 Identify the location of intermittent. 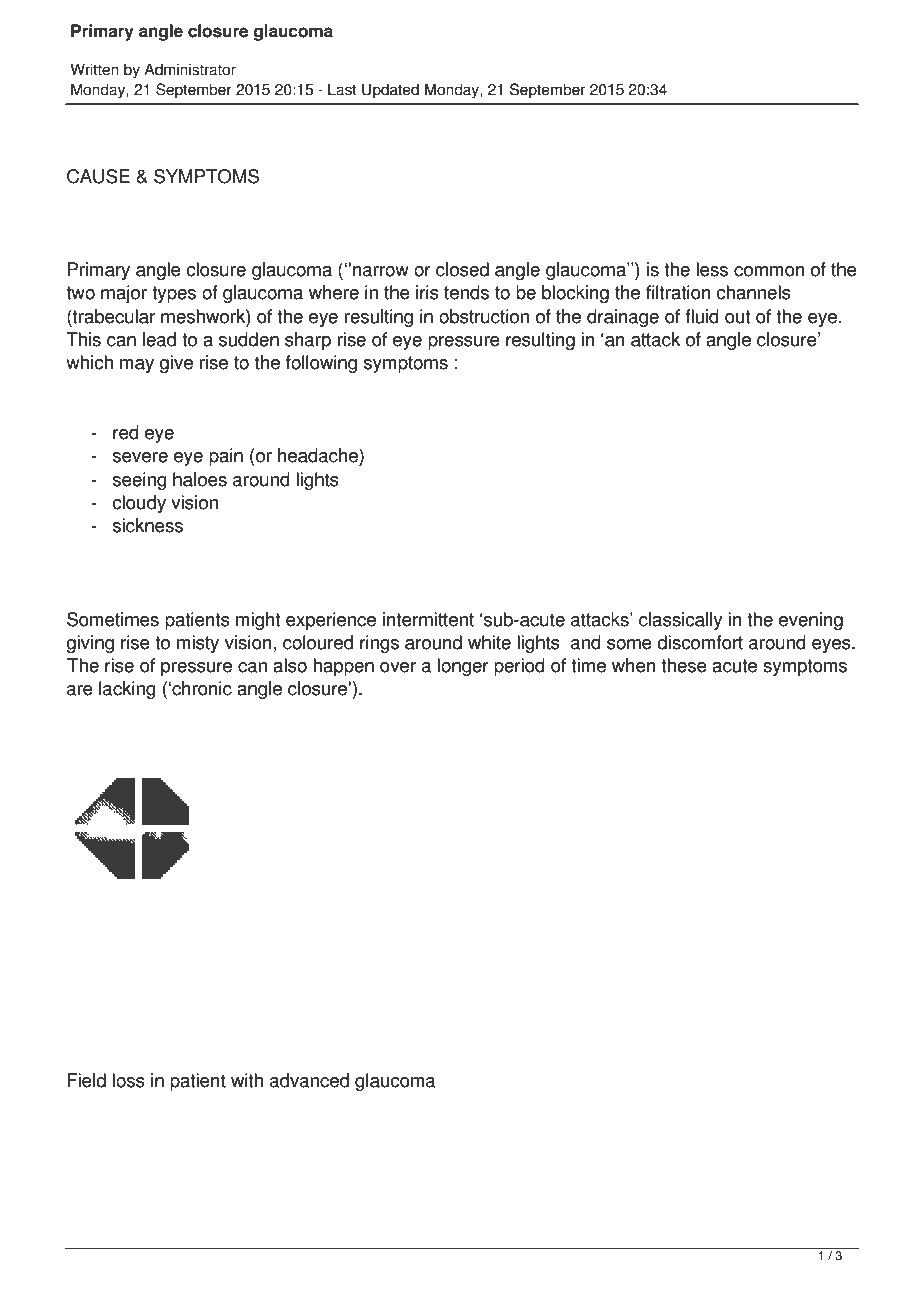
(428, 619).
